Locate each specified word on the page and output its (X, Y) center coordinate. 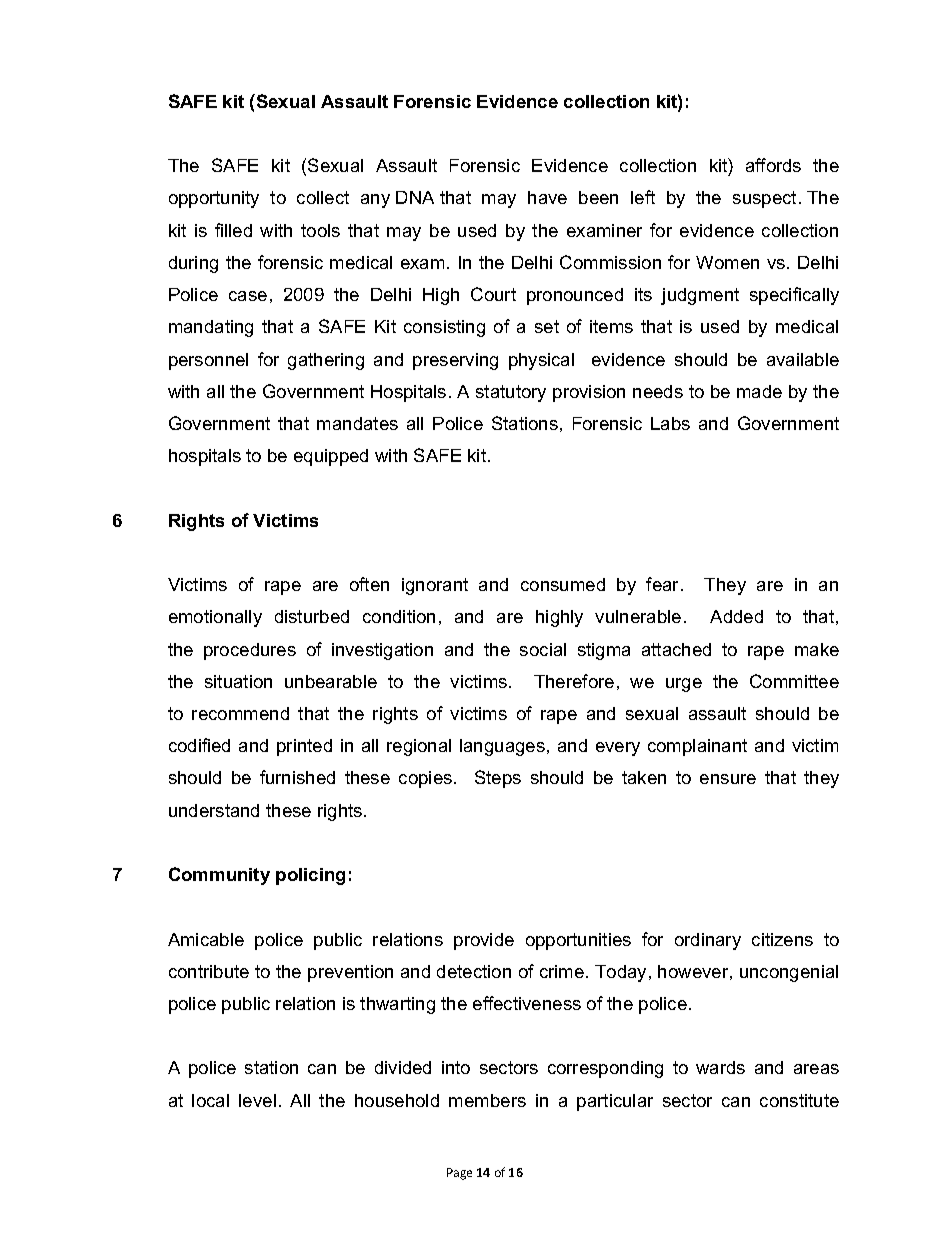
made (759, 391)
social (543, 649)
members (487, 1100)
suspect (766, 199)
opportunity (214, 199)
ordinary (708, 941)
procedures (250, 651)
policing (310, 876)
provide (484, 941)
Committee (794, 681)
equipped (331, 457)
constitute (799, 1100)
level (257, 1100)
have (547, 197)
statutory (511, 393)
